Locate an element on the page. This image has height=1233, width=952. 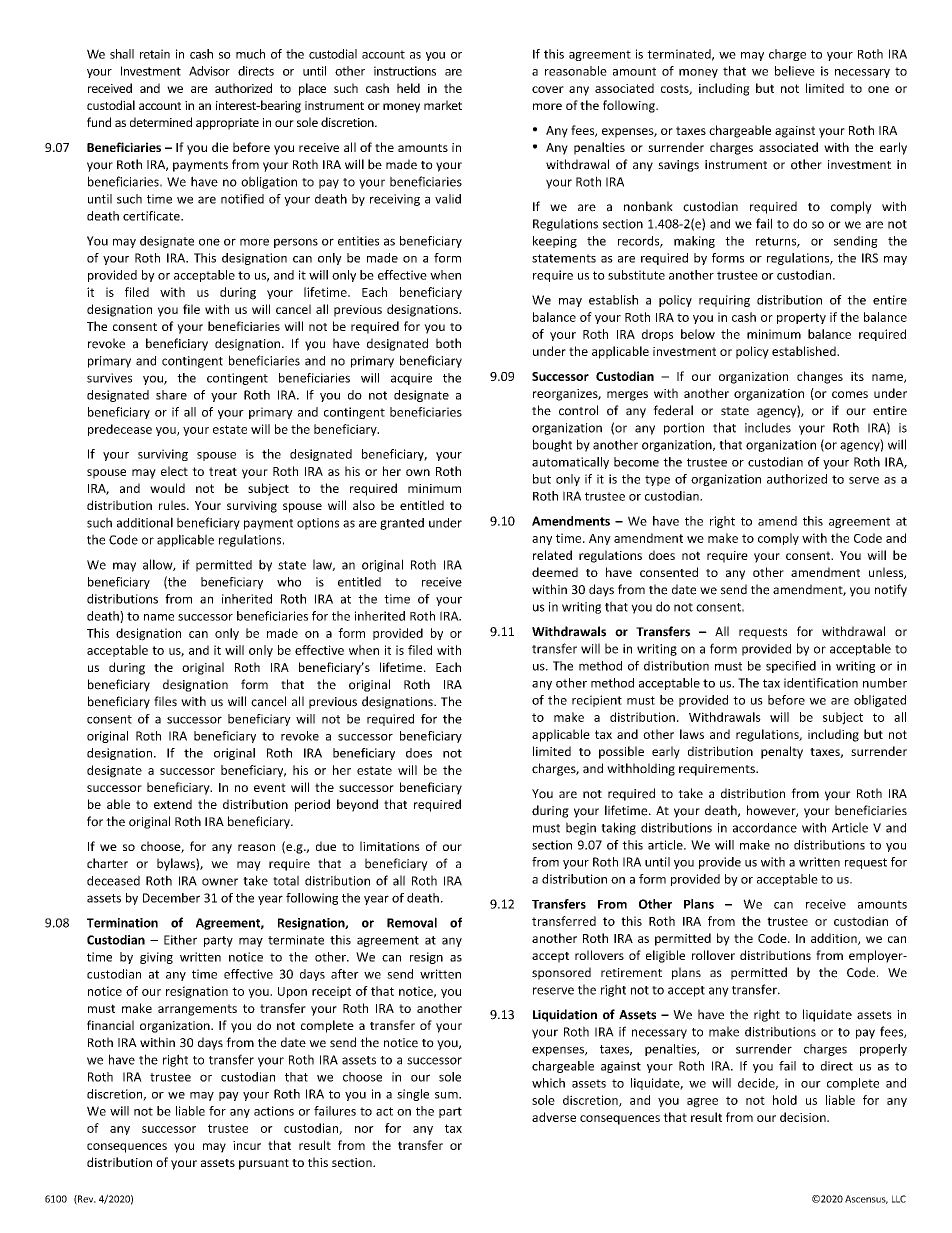
Either is located at coordinates (180, 940).
